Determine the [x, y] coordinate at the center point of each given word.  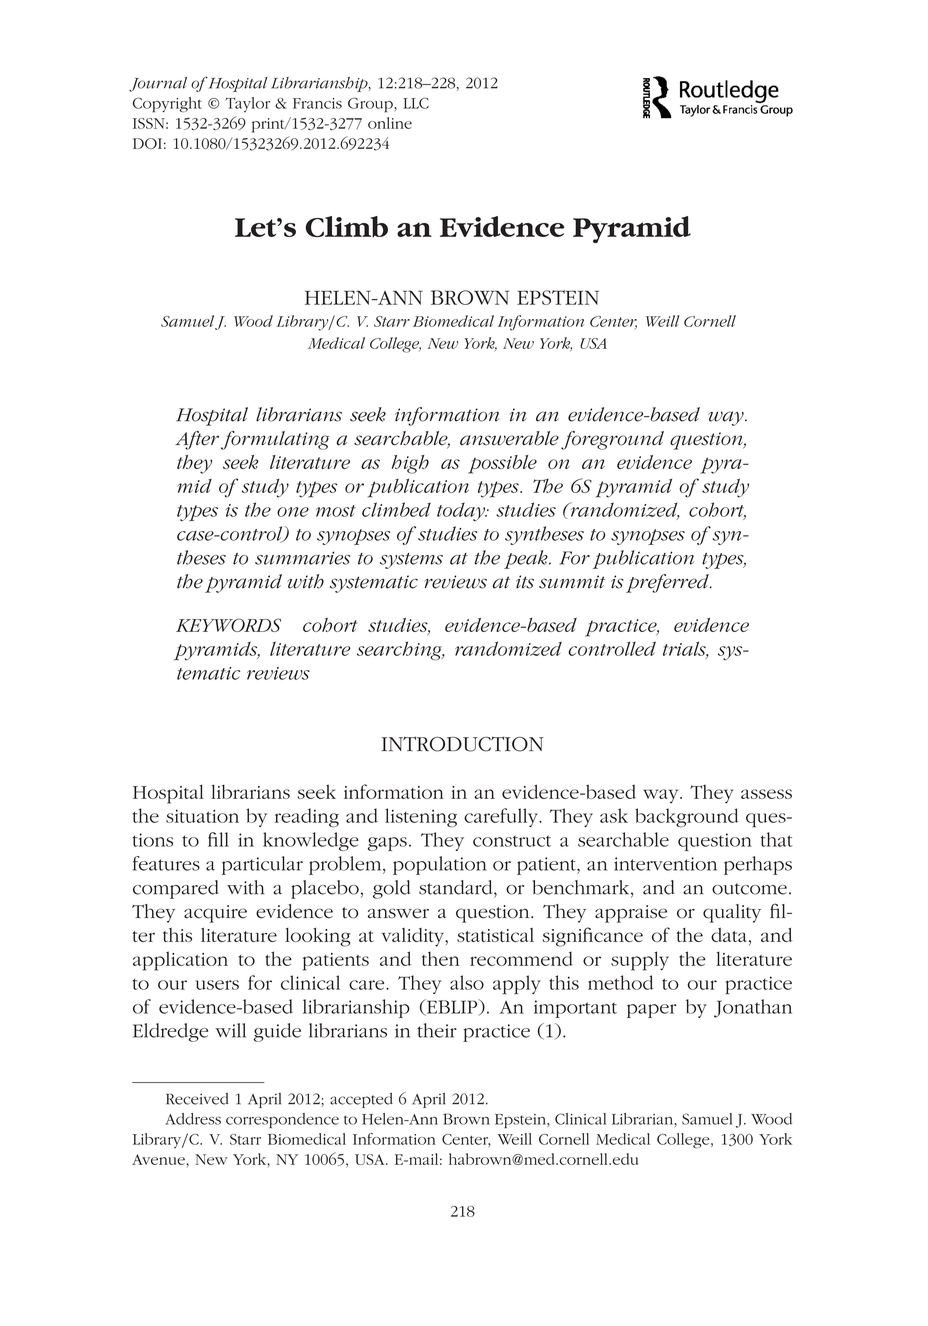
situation [202, 816]
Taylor [247, 104]
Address [193, 1119]
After [197, 440]
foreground [612, 440]
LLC [416, 103]
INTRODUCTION [462, 744]
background [687, 817]
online [390, 123]
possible [502, 464]
